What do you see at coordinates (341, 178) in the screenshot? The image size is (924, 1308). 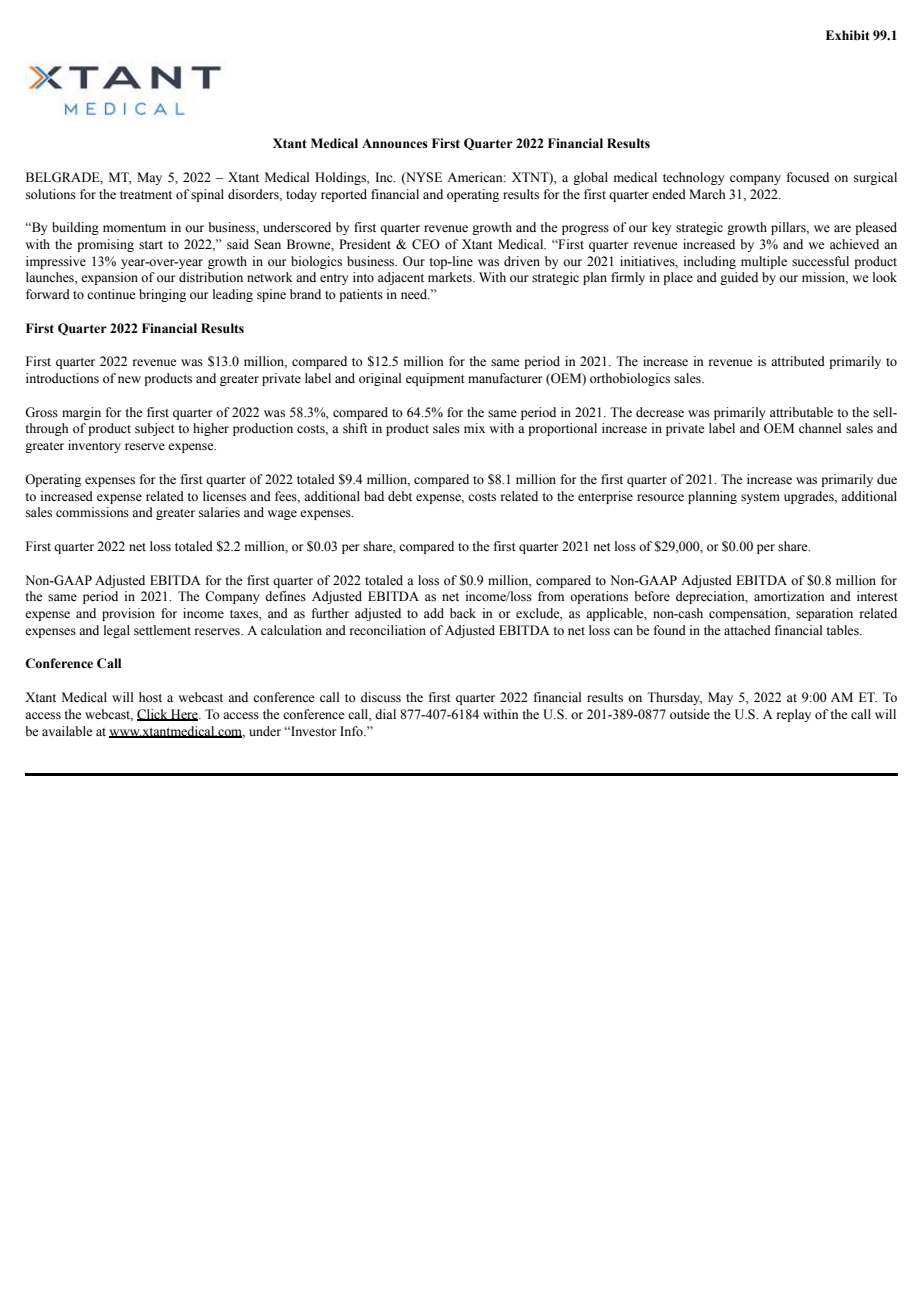 I see `Holdings` at bounding box center [341, 178].
